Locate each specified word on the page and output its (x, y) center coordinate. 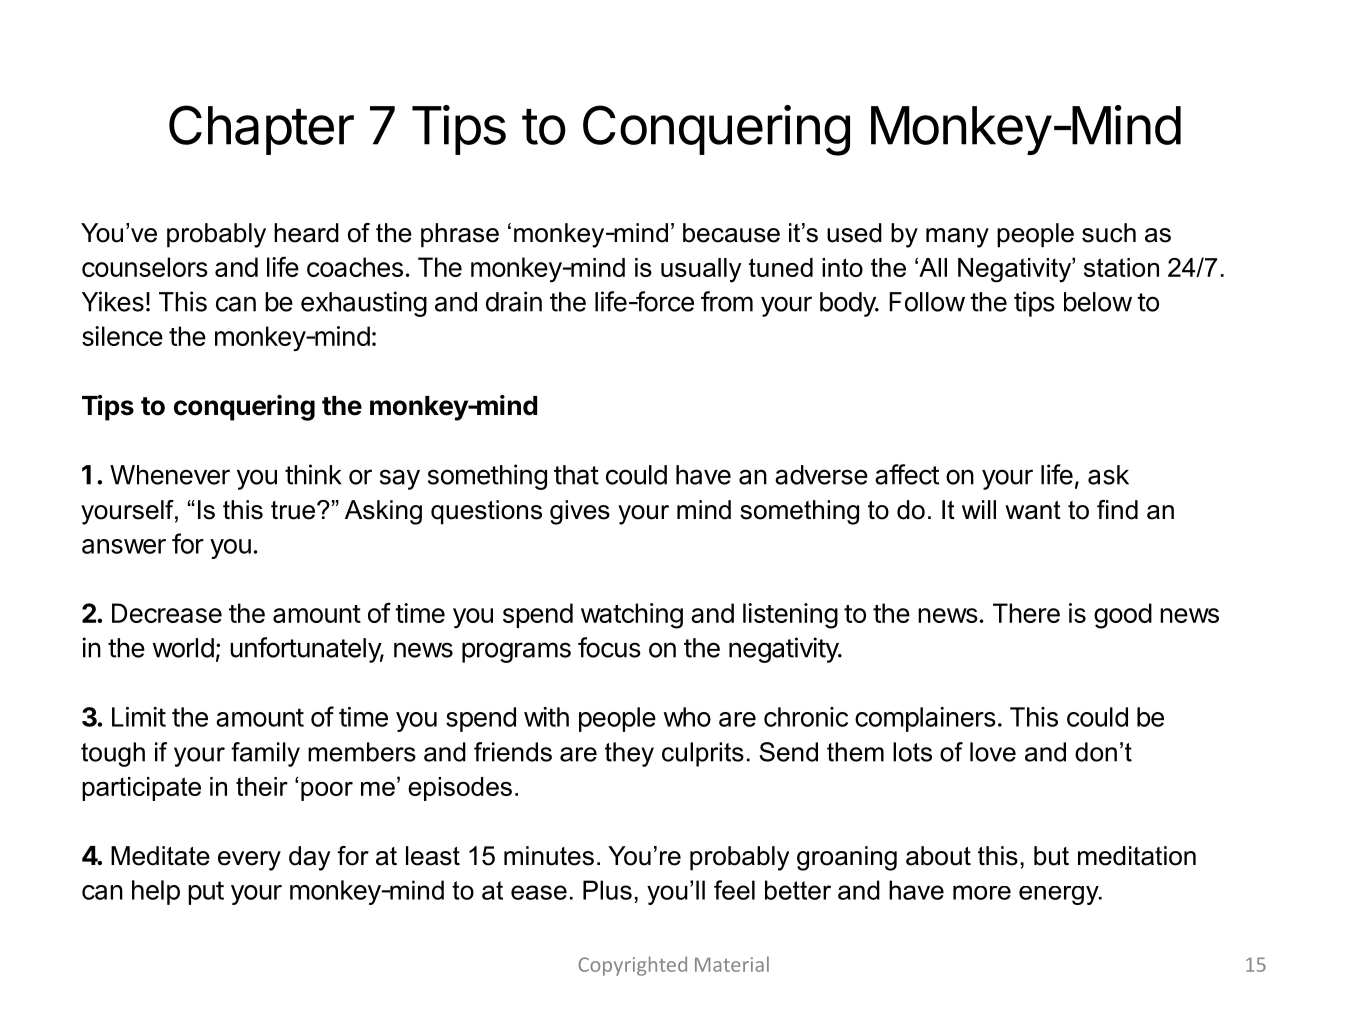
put (206, 893)
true (294, 510)
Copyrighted (632, 966)
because (731, 233)
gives (580, 512)
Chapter (261, 130)
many (957, 238)
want (1033, 510)
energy (1060, 895)
